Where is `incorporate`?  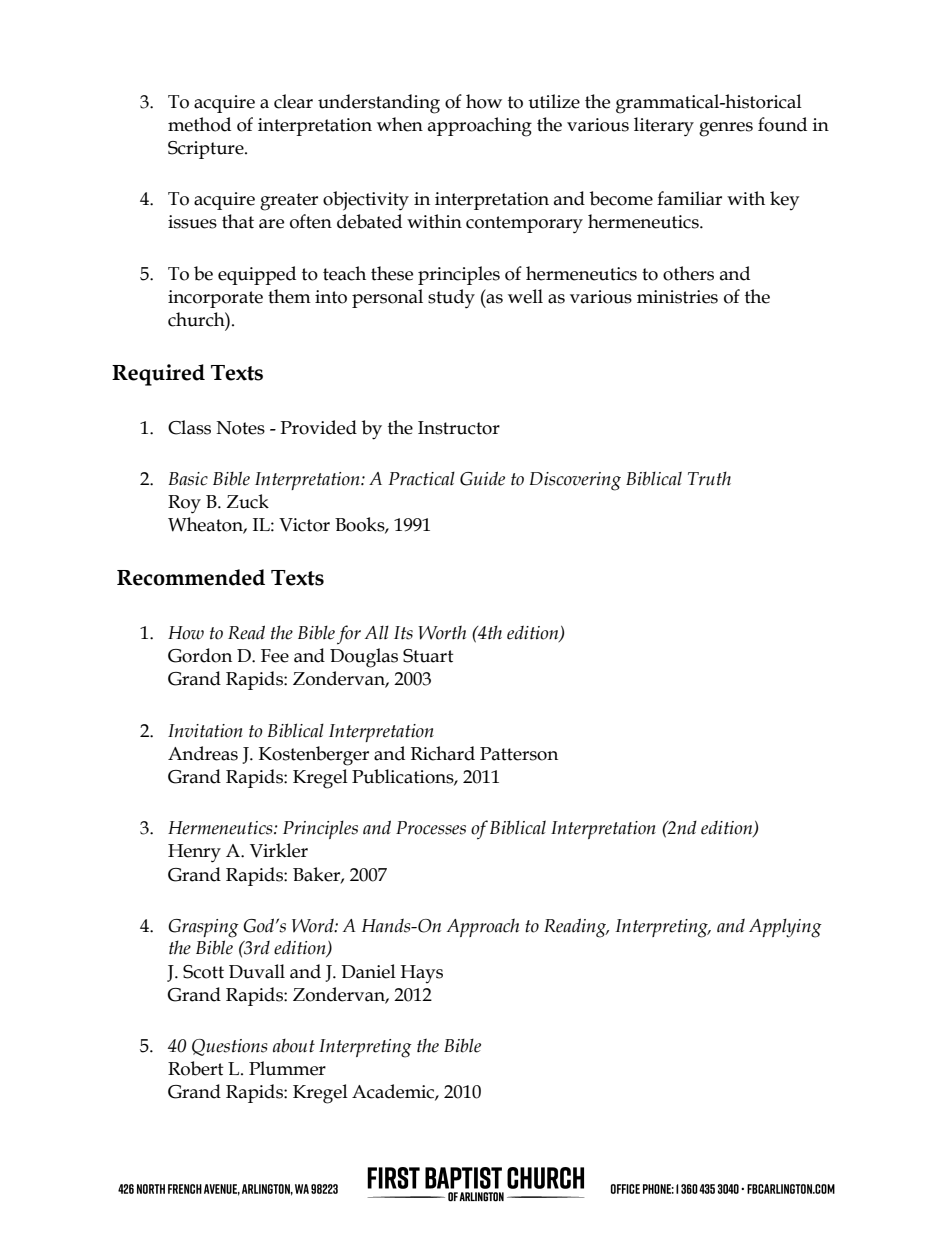 incorporate is located at coordinates (215, 299).
